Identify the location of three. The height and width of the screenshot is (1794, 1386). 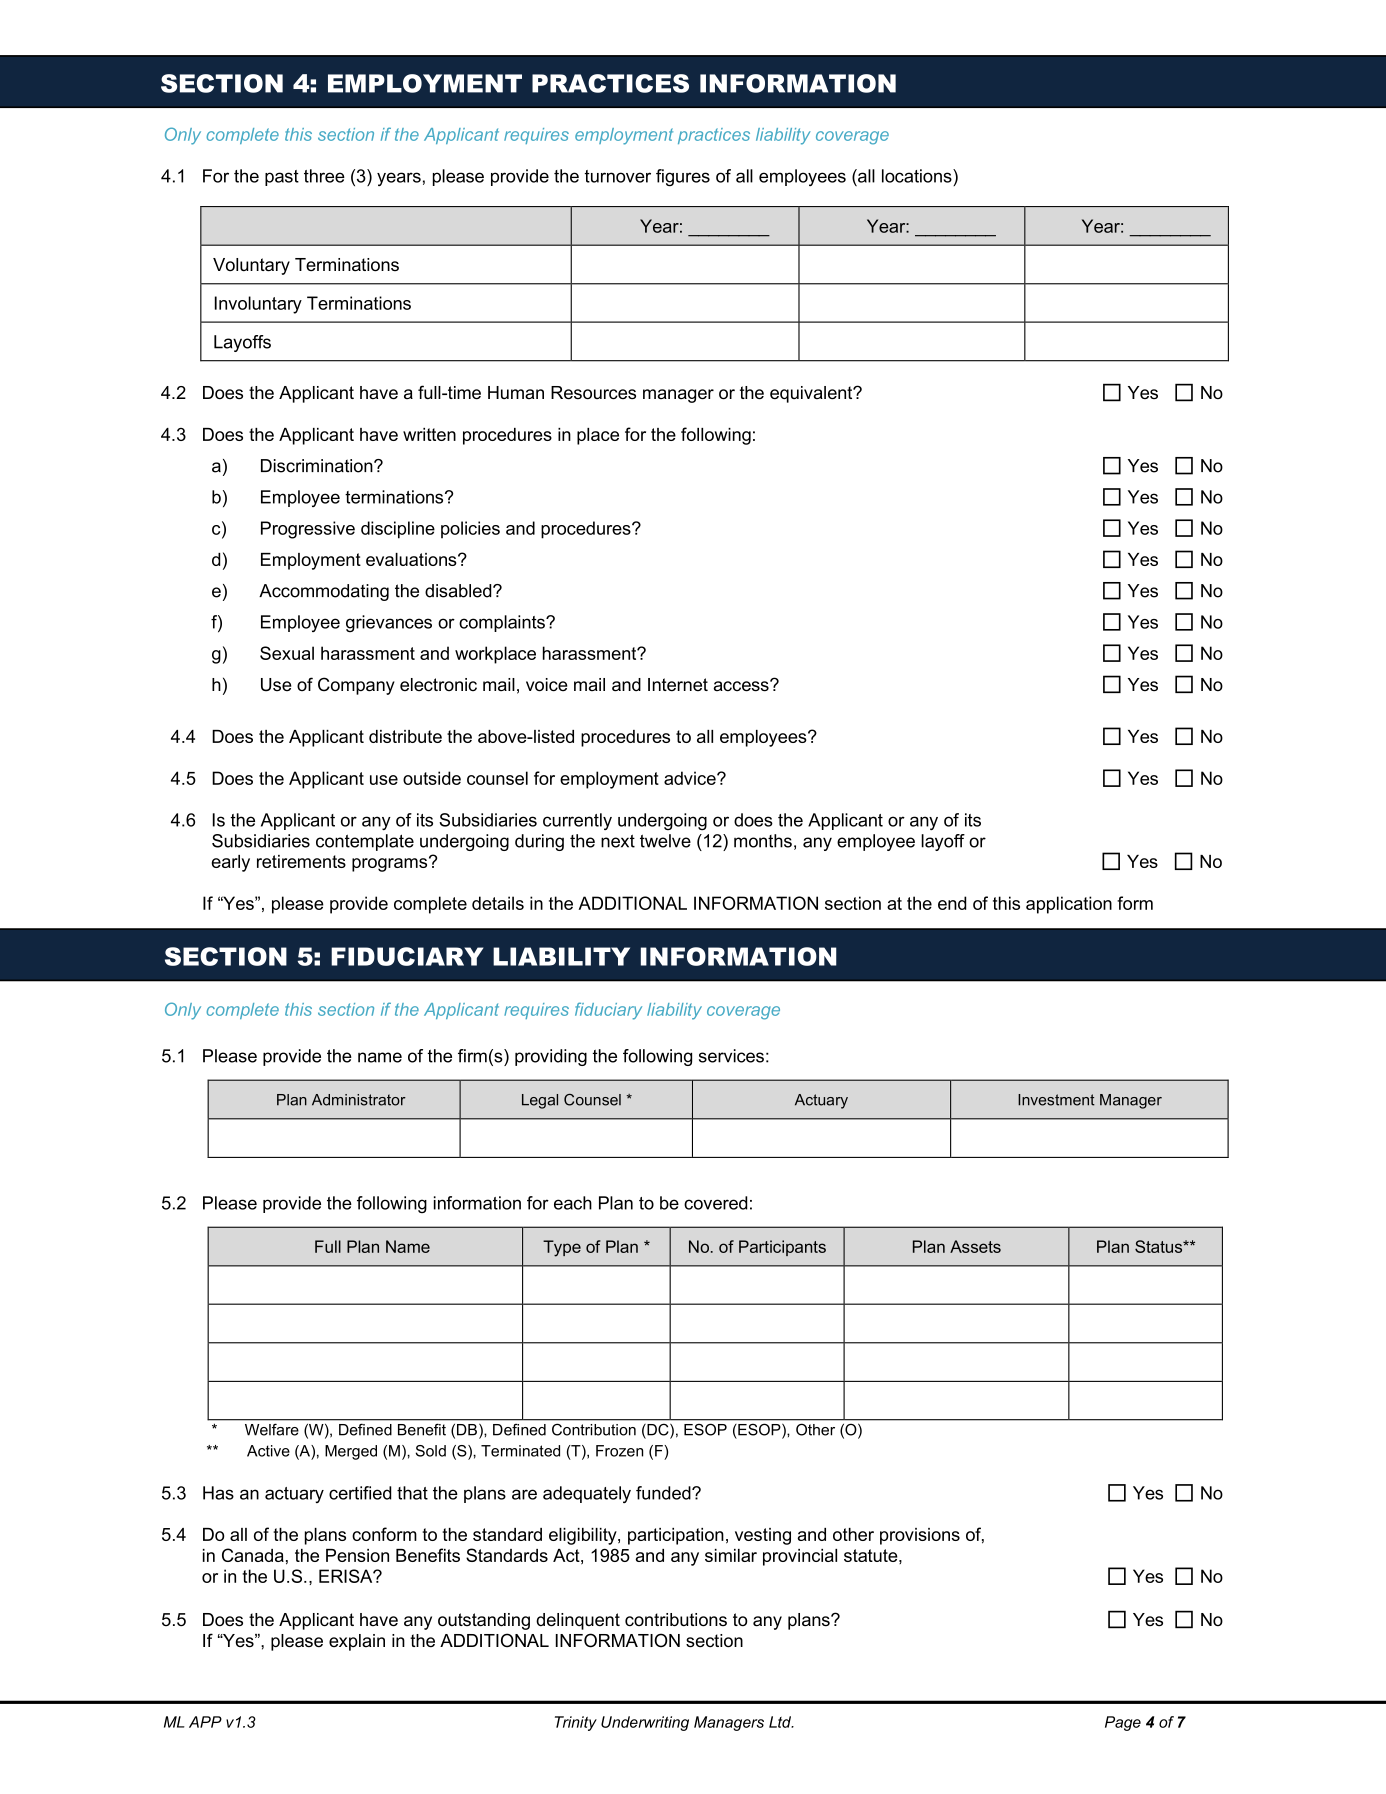
(324, 176).
